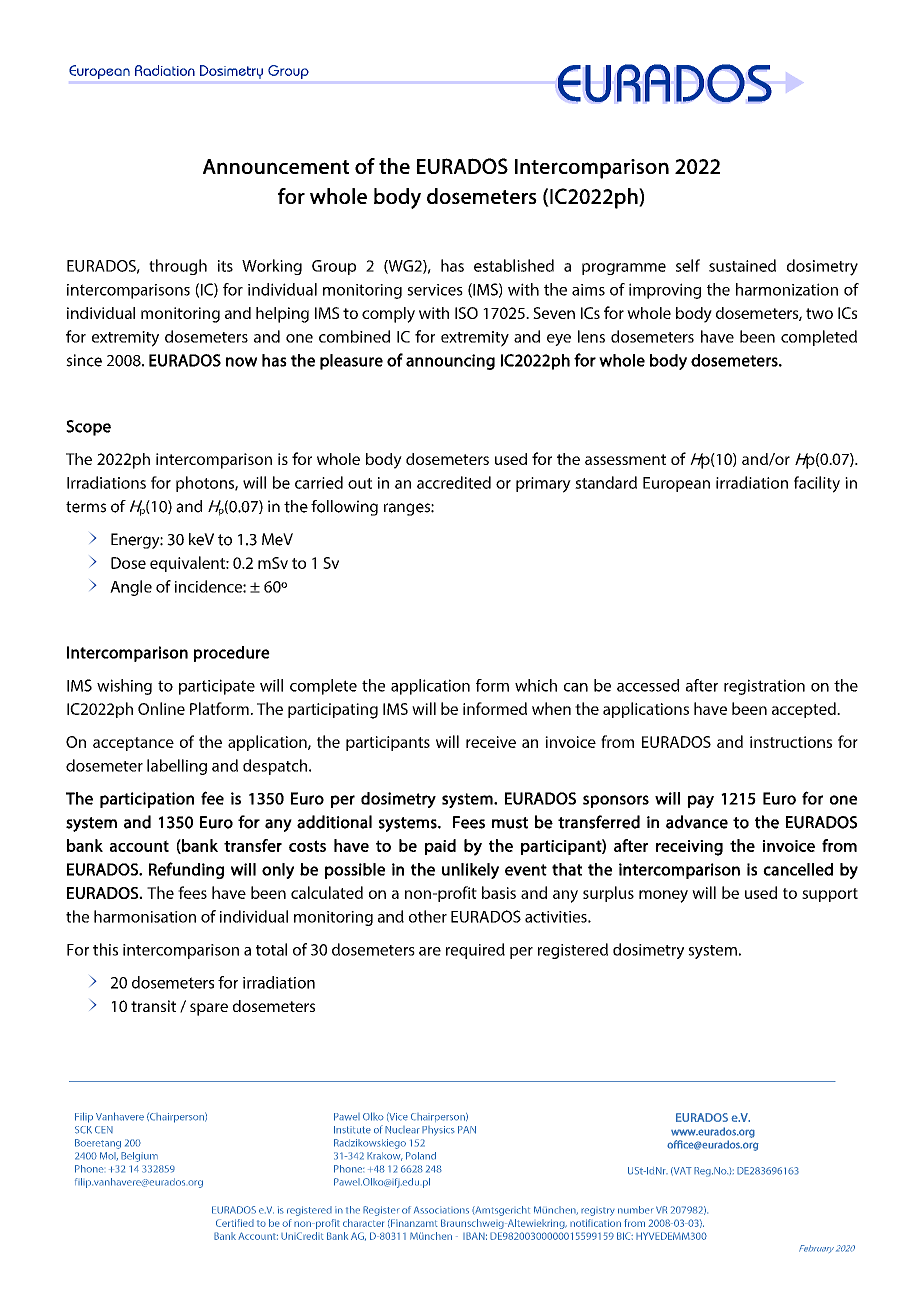  I want to click on number, so click(636, 1210).
